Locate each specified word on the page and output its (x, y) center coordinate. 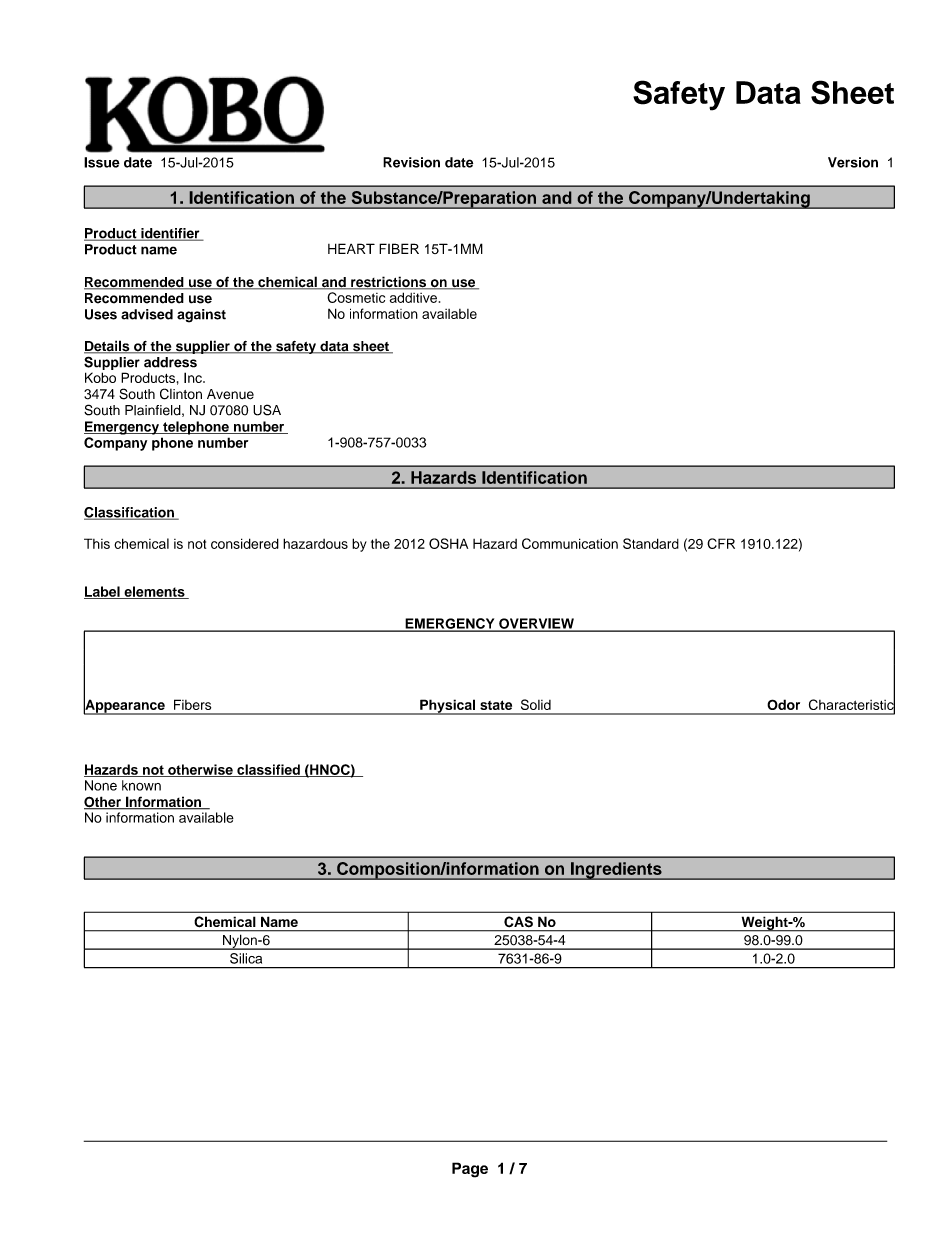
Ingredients (616, 871)
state (496, 705)
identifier (170, 234)
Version (853, 162)
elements (154, 592)
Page (470, 1170)
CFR (721, 543)
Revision (411, 162)
